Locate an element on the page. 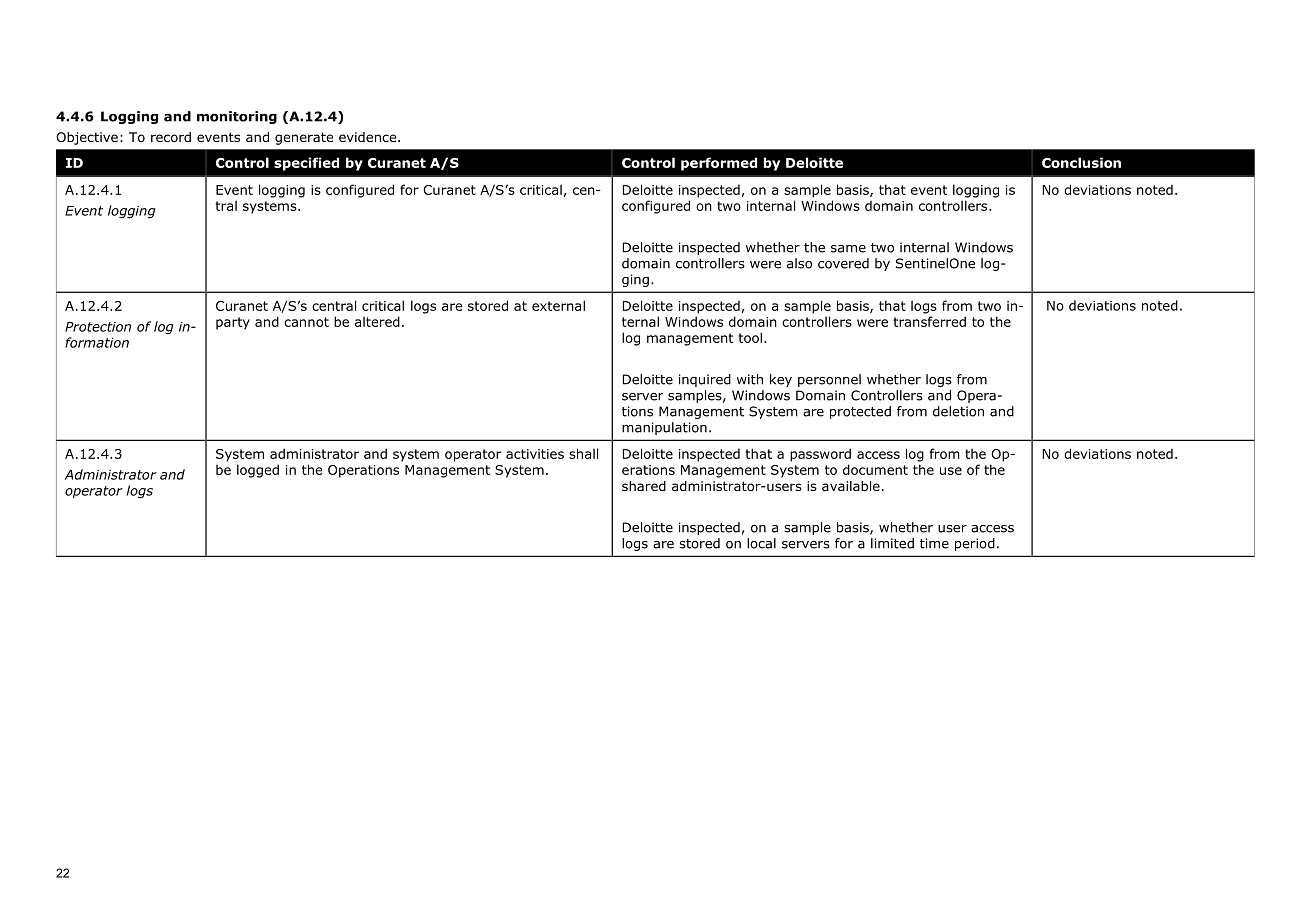 The width and height of the page is (1308, 924). also is located at coordinates (799, 263).
